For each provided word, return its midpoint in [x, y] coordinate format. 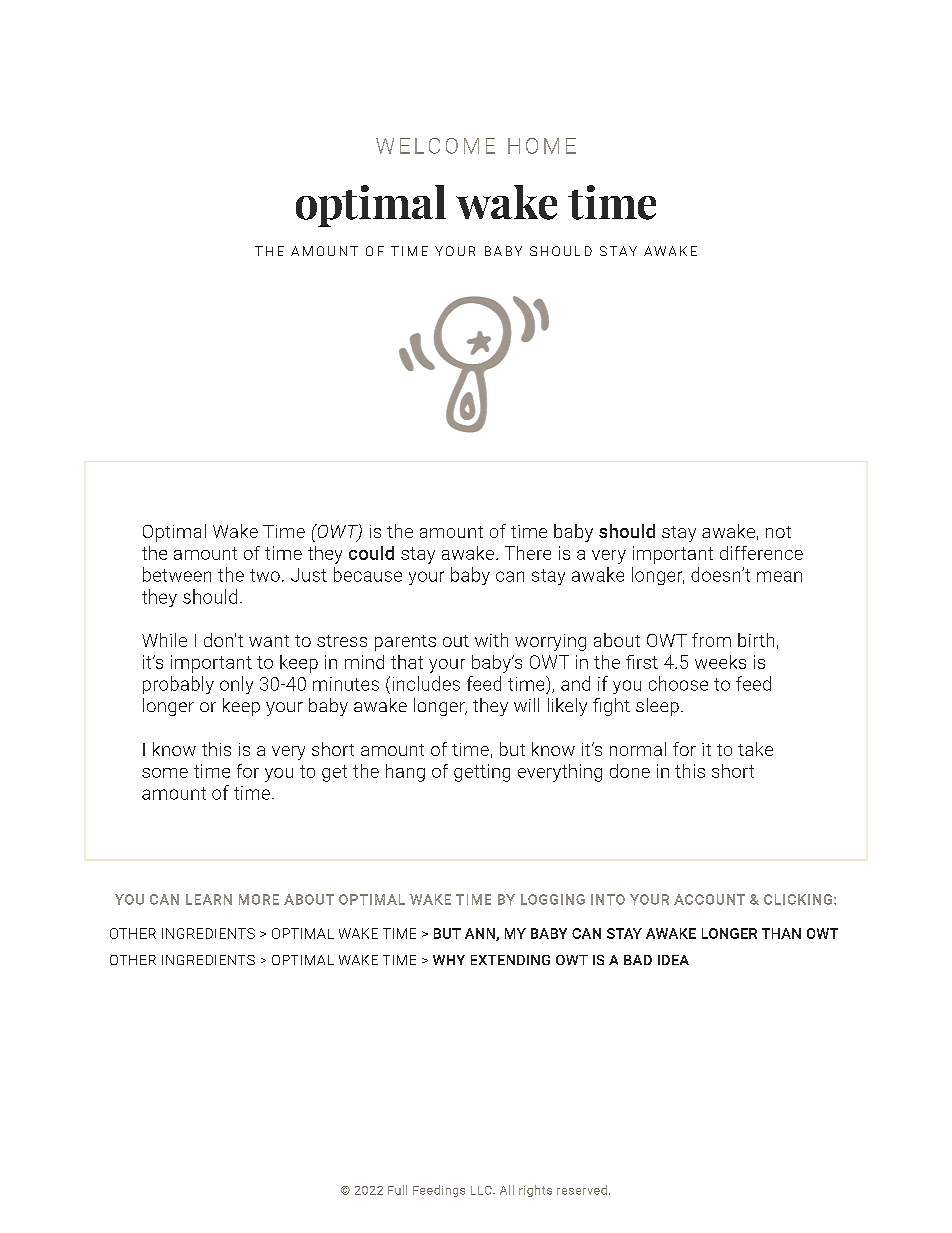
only [236, 685]
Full [397, 1190]
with [491, 640]
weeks [720, 662]
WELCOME [435, 146]
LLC [482, 1190]
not [778, 532]
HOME [542, 146]
